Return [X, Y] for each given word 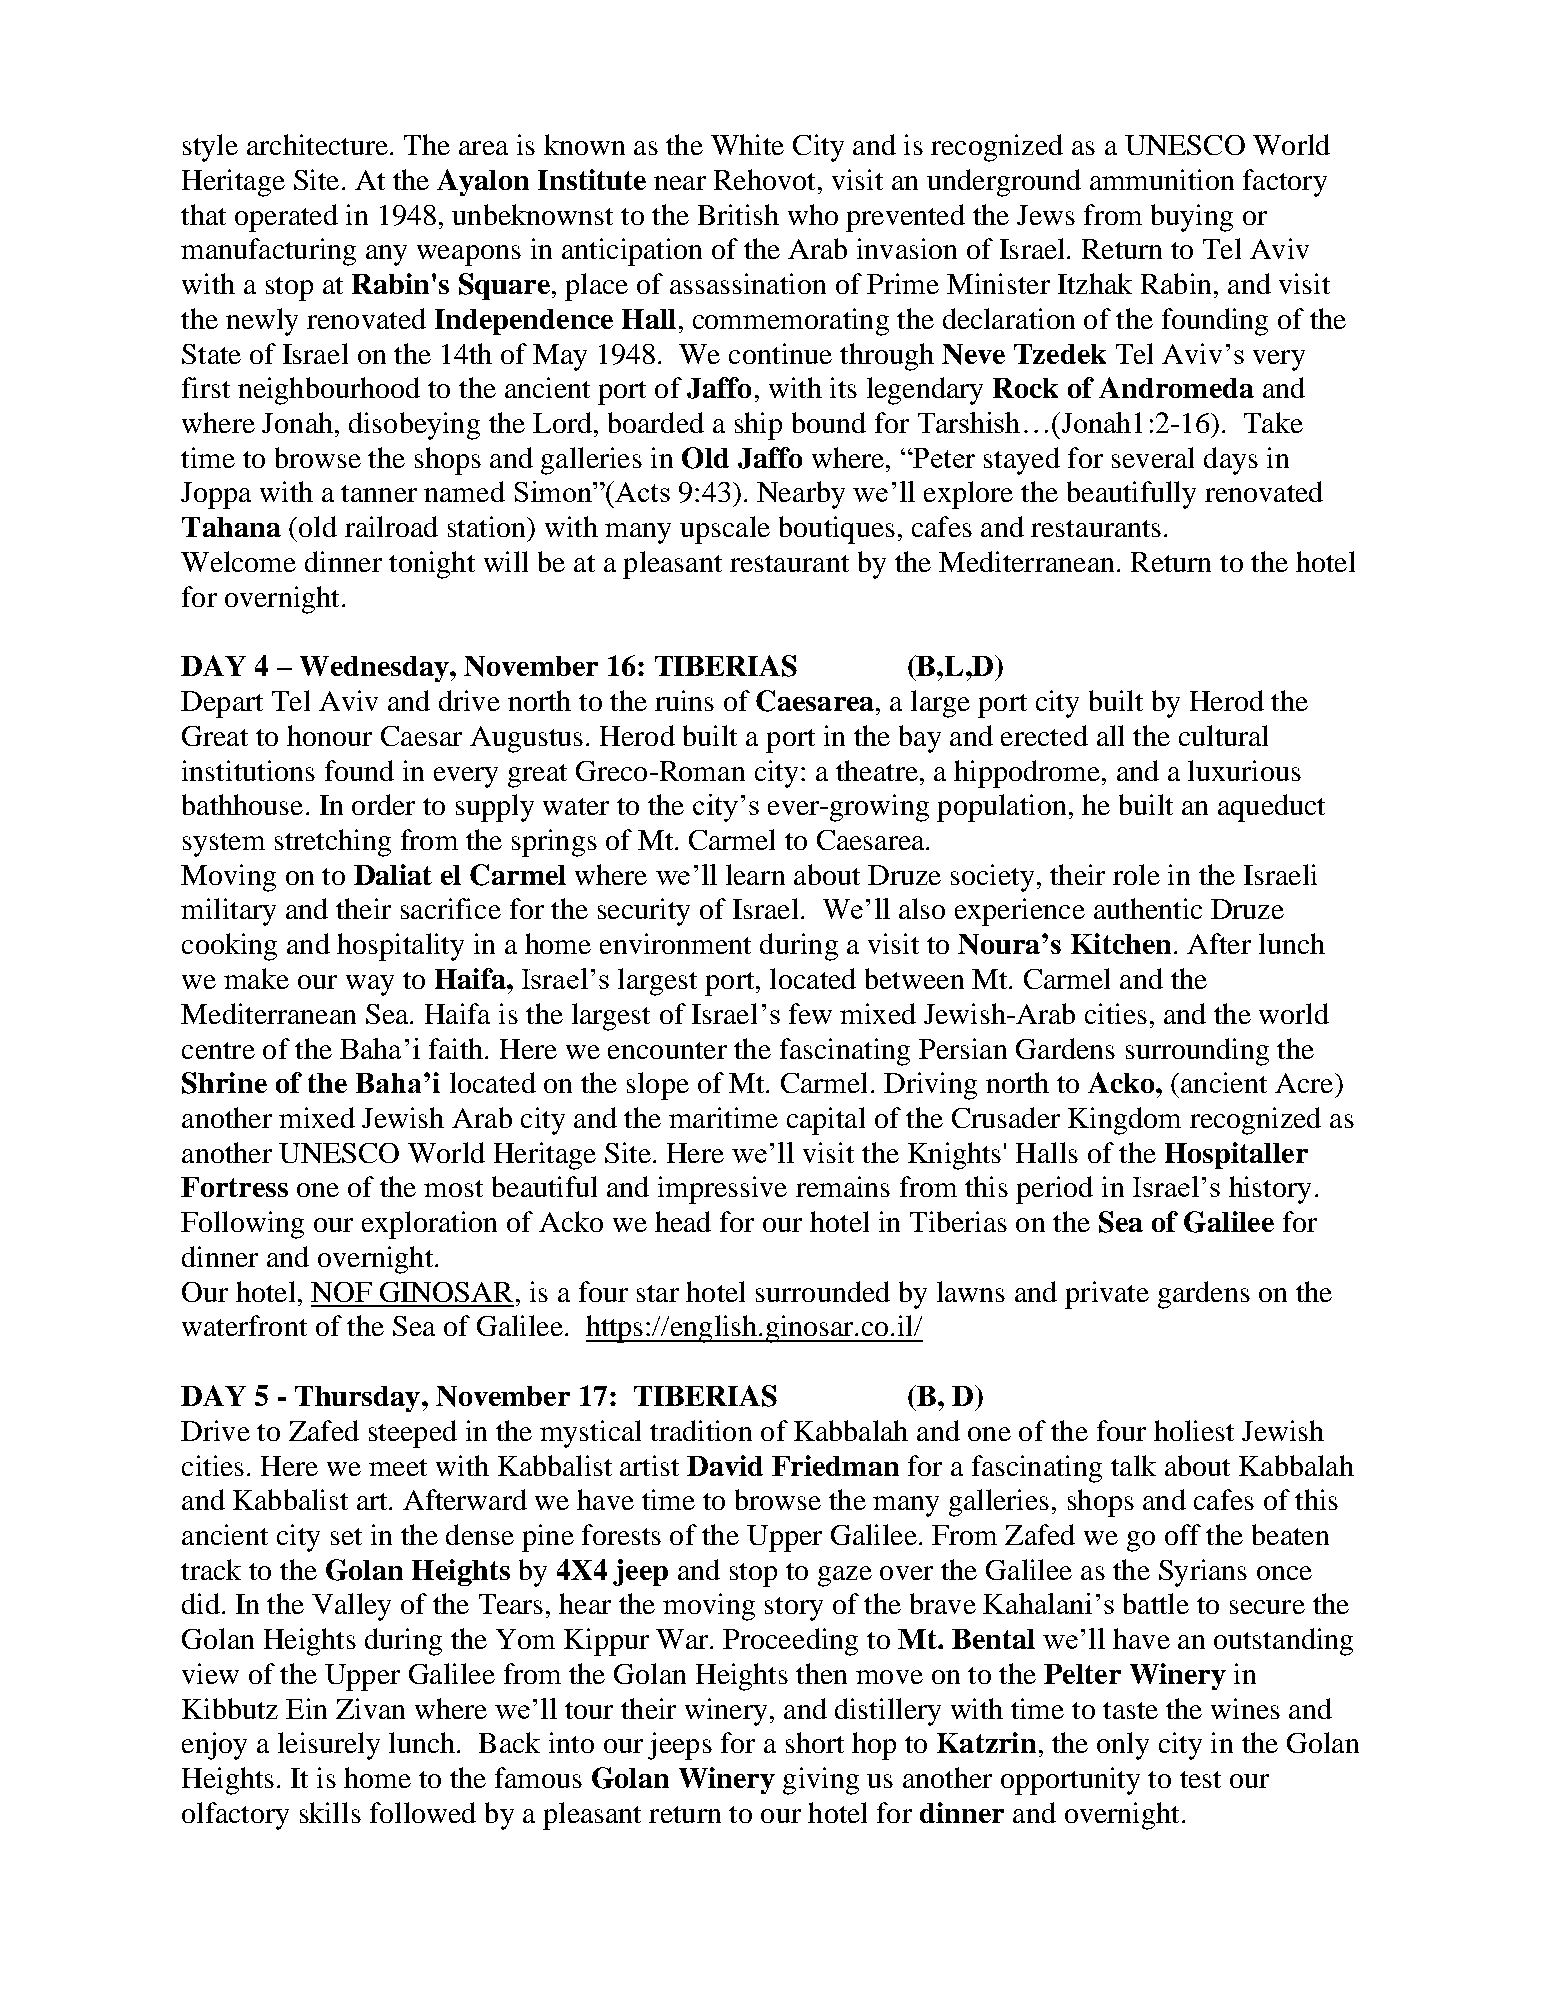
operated [286, 218]
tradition [701, 1430]
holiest [1194, 1430]
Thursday [357, 1399]
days [1231, 461]
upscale [725, 530]
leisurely [329, 1746]
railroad [391, 526]
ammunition [1162, 179]
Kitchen [1121, 943]
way [370, 985]
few [810, 1013]
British [738, 214]
